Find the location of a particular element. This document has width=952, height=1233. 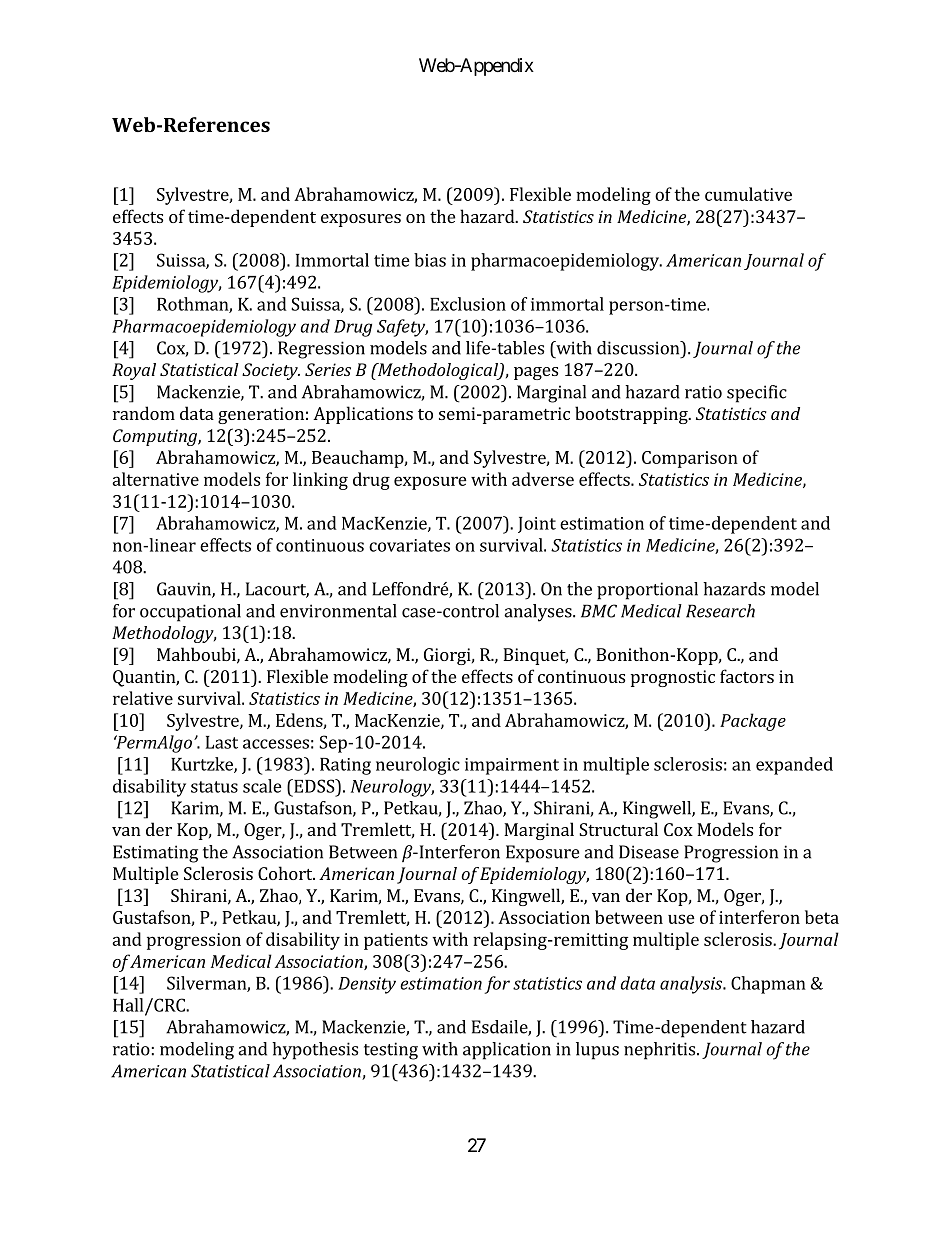

testing is located at coordinates (391, 1051).
